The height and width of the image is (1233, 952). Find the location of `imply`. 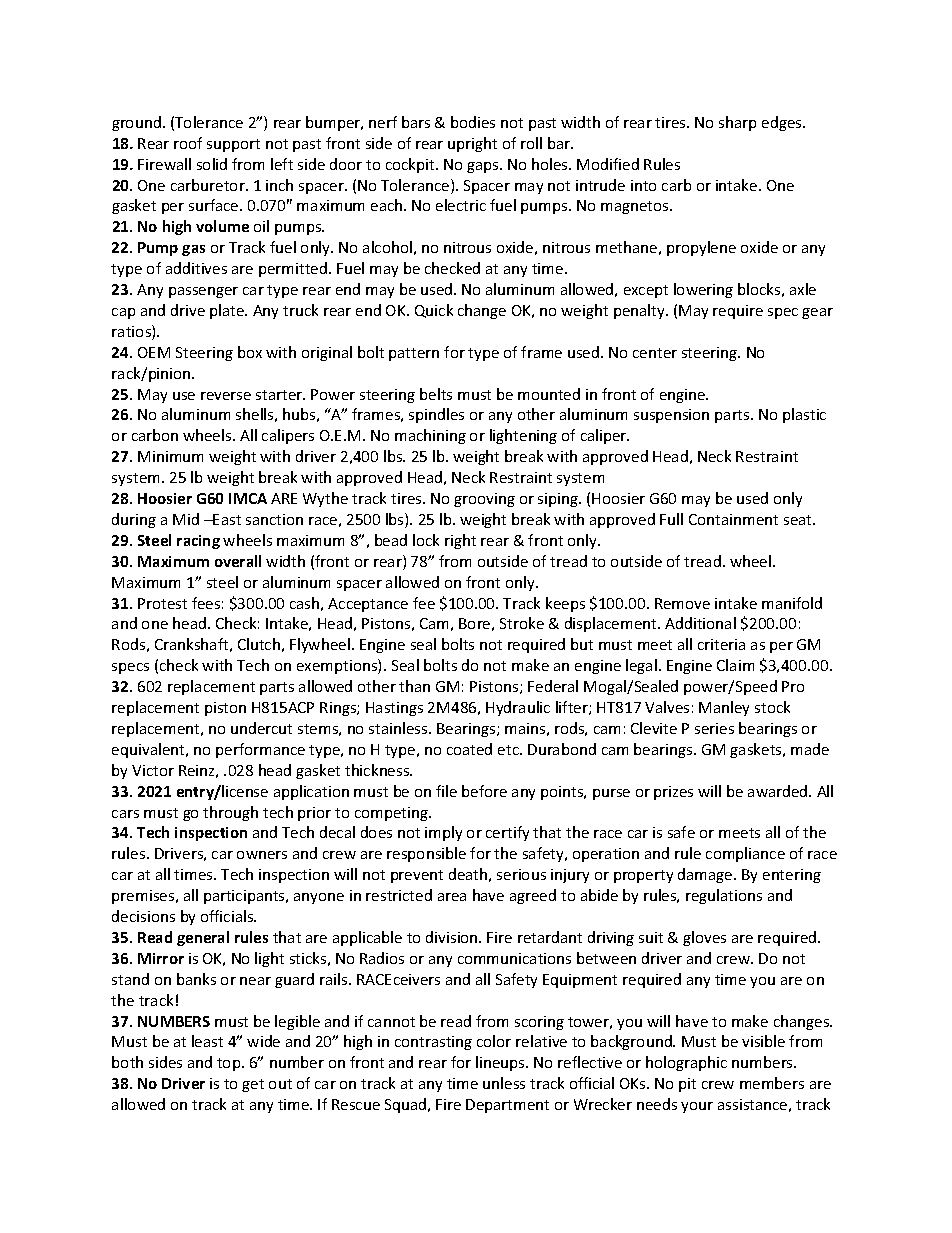

imply is located at coordinates (443, 833).
